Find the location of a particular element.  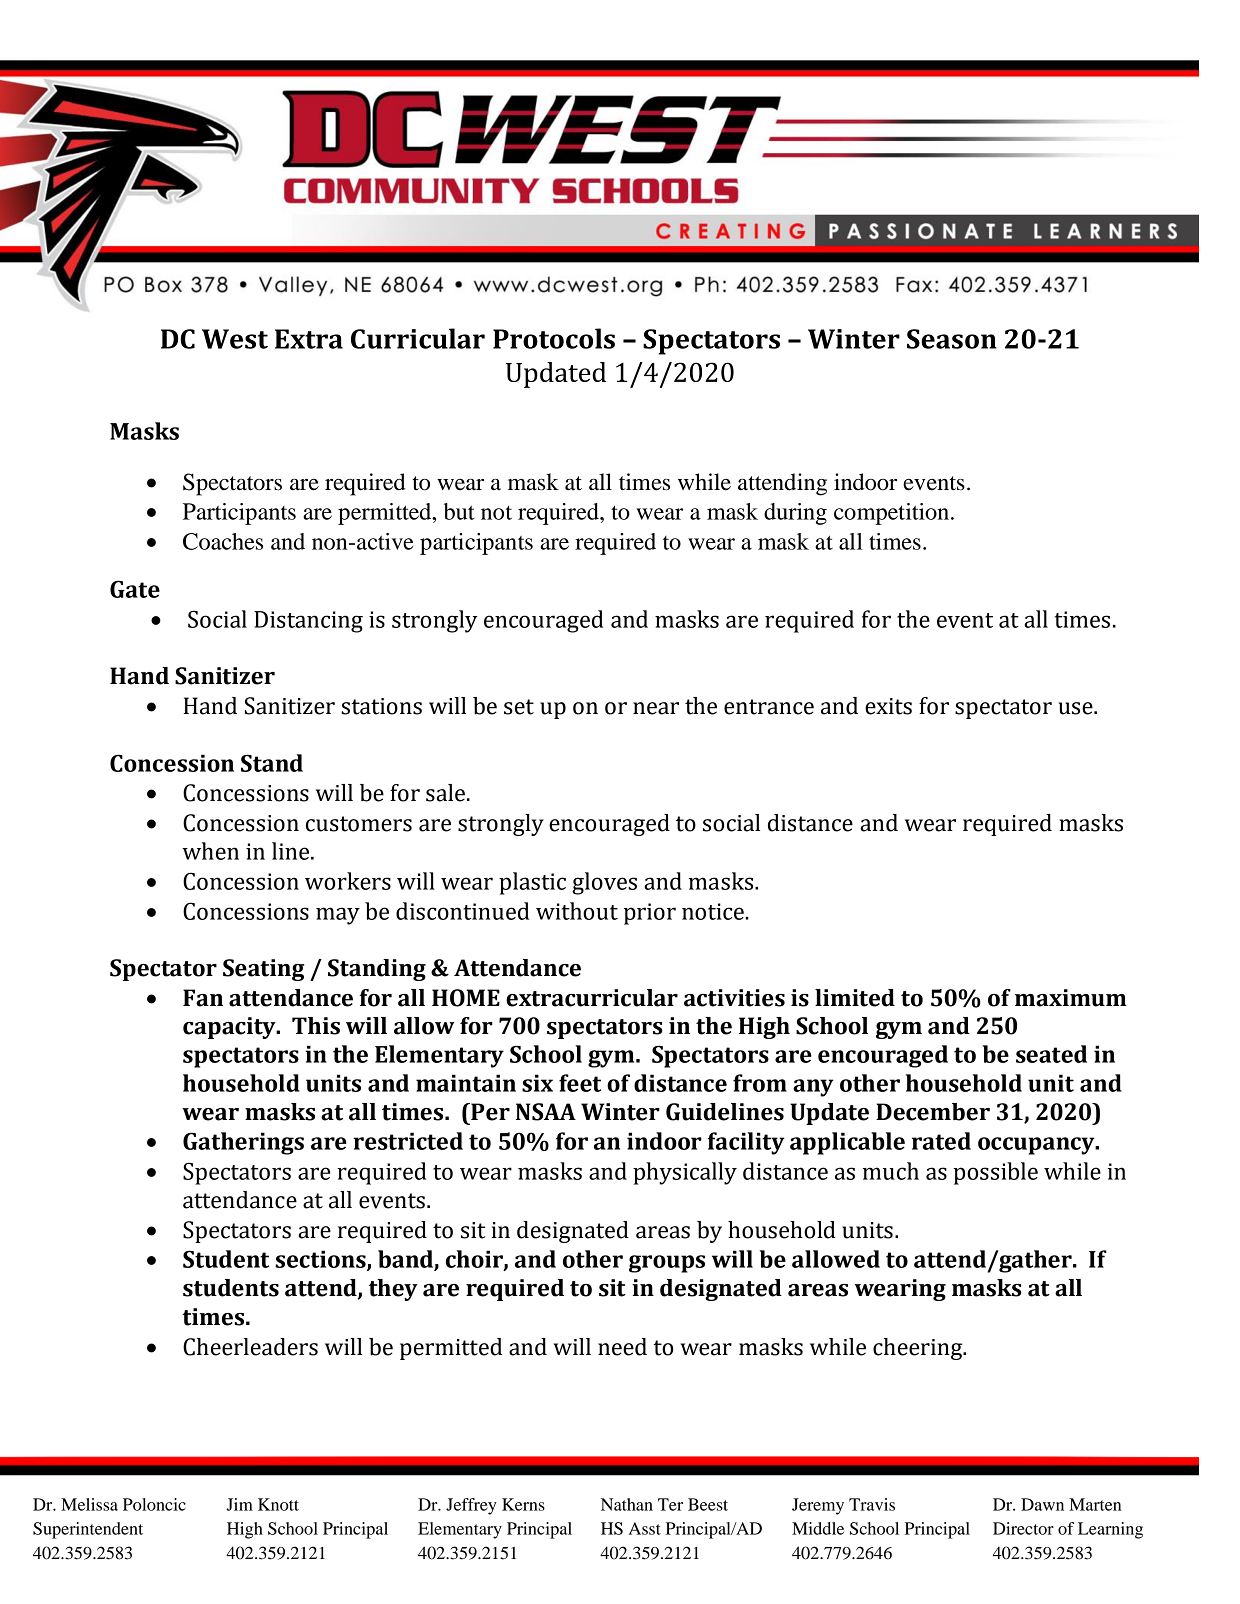

exits is located at coordinates (888, 706).
